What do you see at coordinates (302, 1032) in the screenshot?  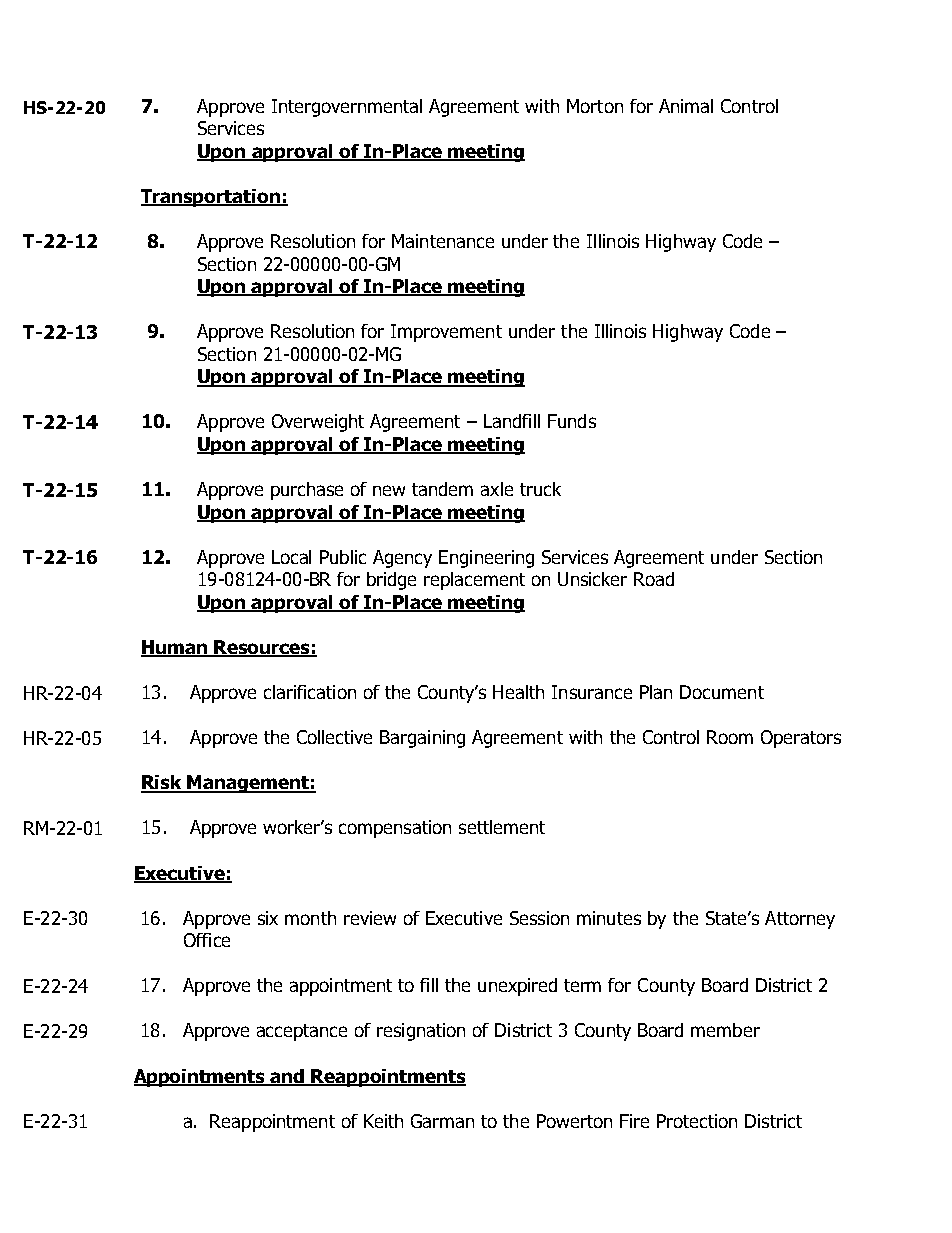 I see `acceptance` at bounding box center [302, 1032].
